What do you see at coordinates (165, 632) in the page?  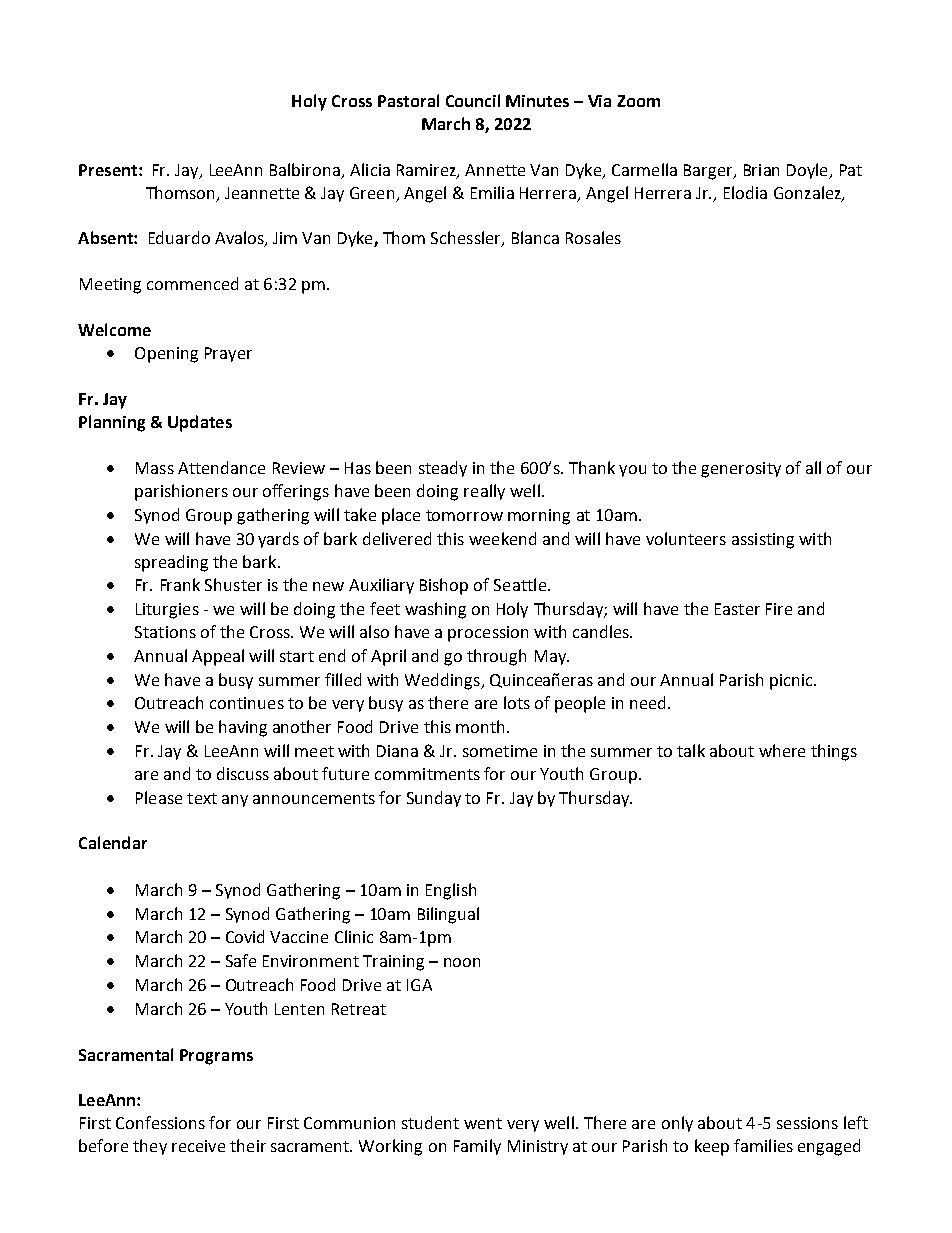 I see `Stations` at bounding box center [165, 632].
